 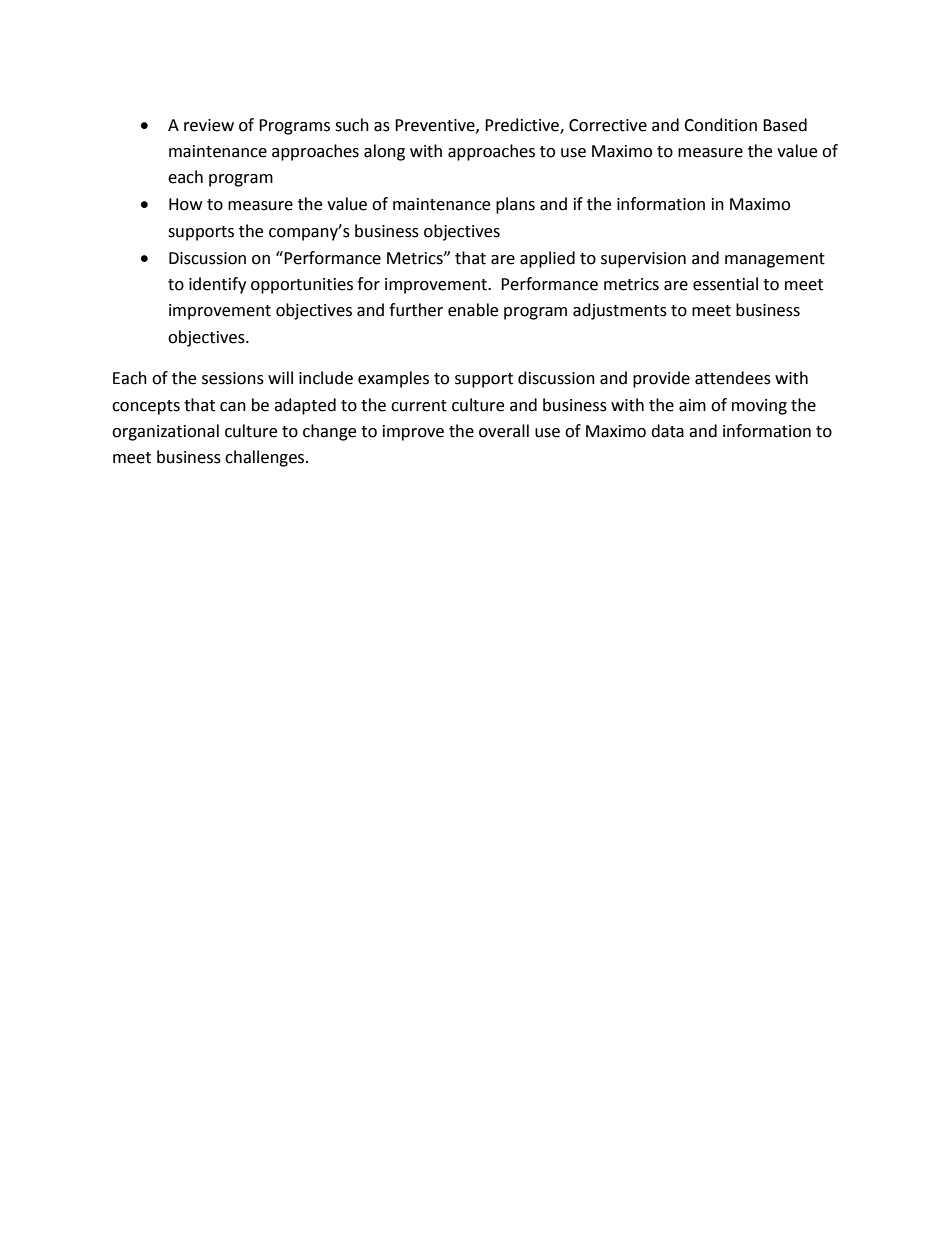 What do you see at coordinates (185, 204) in the screenshot?
I see `How` at bounding box center [185, 204].
